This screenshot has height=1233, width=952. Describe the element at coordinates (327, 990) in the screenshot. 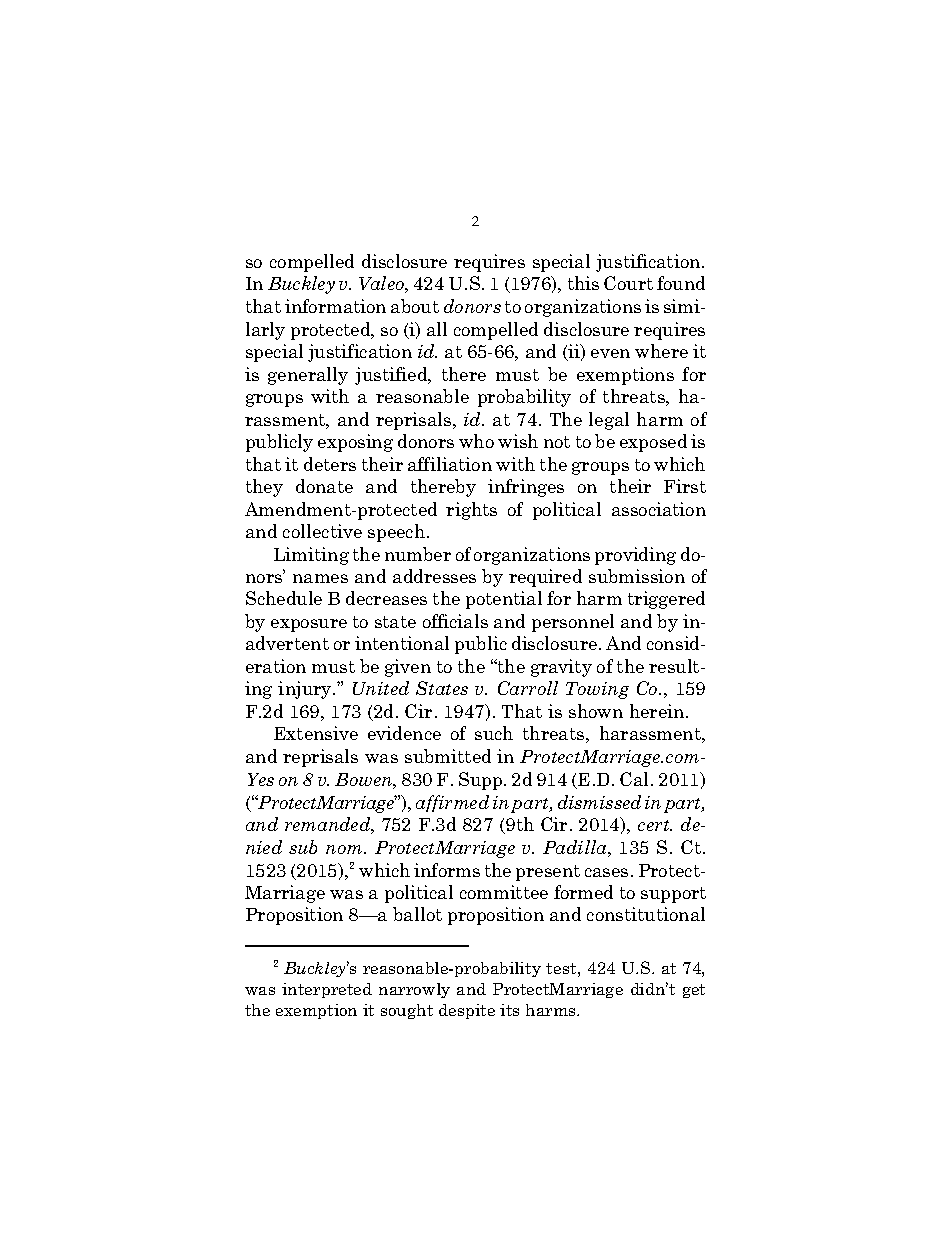

I see `interpreted` at that location.
